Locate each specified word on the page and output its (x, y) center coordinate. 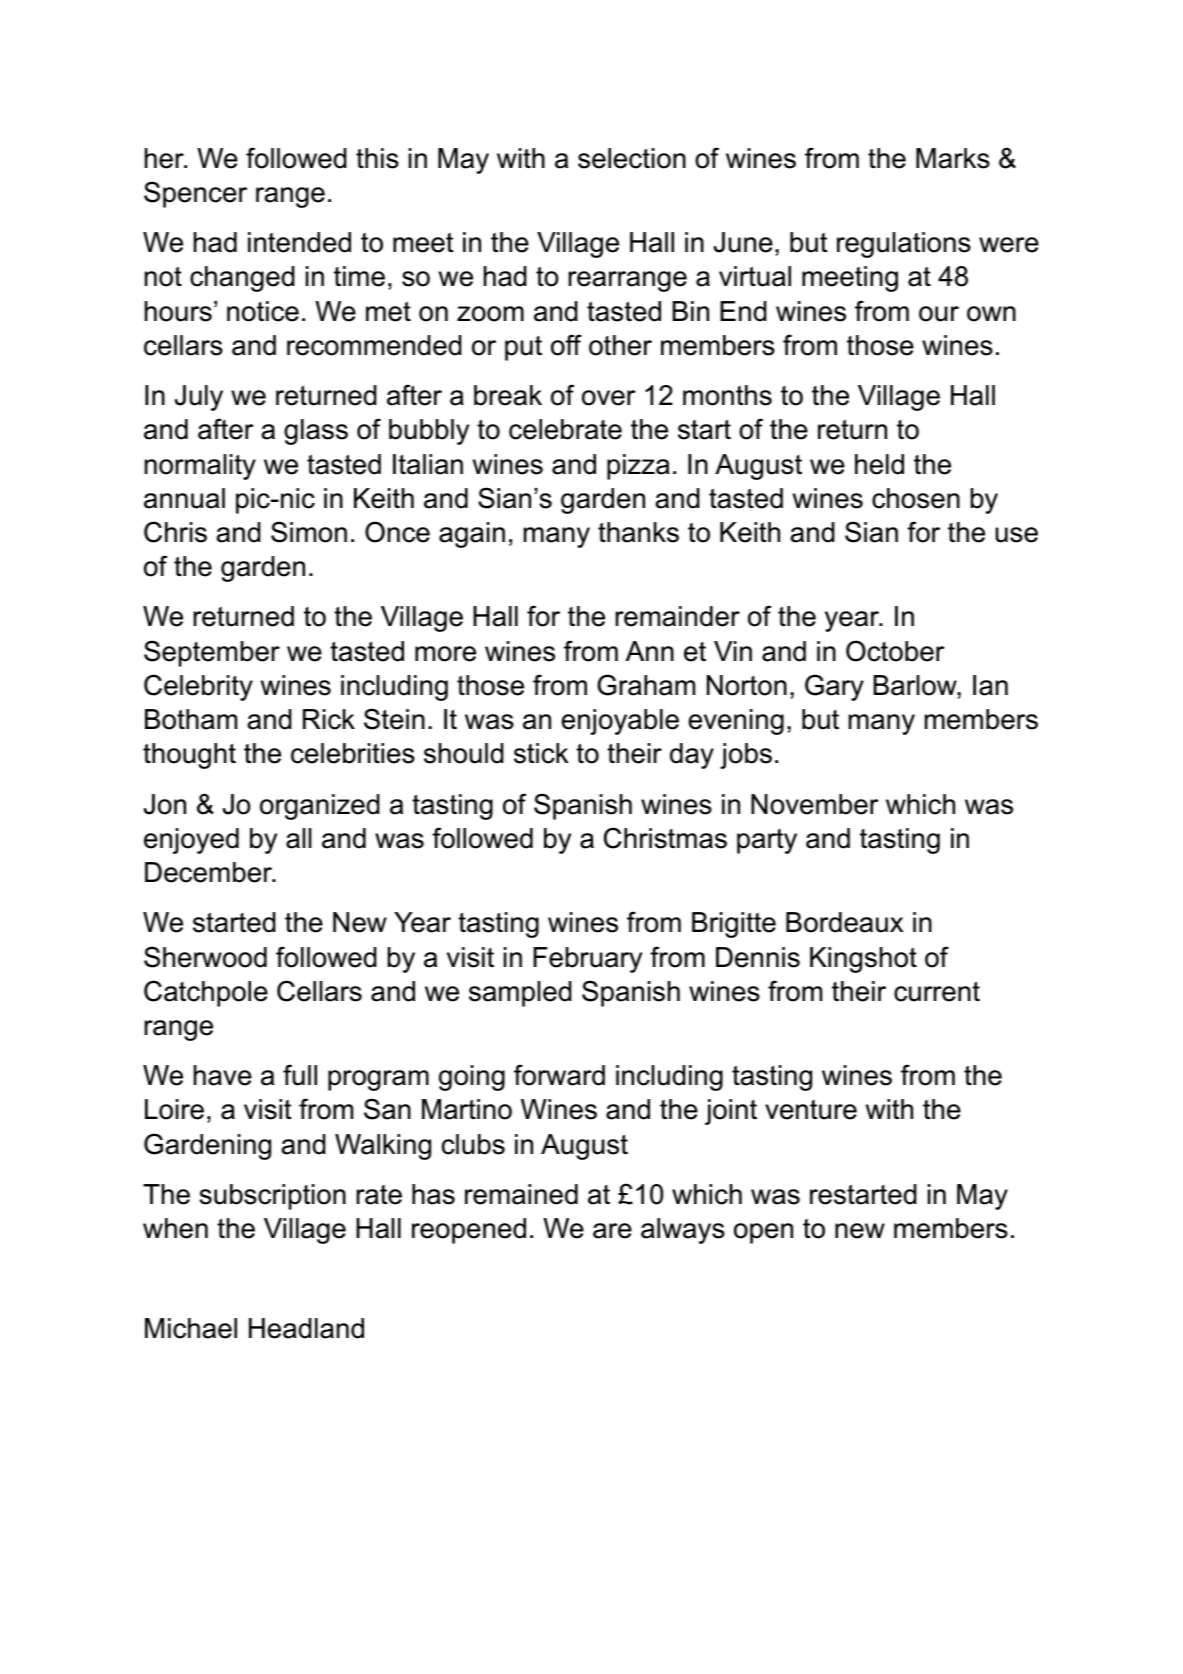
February (587, 960)
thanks (638, 532)
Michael (191, 1328)
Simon (309, 532)
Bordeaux (844, 922)
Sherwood (205, 957)
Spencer (195, 194)
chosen (916, 498)
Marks (953, 158)
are (612, 1231)
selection (632, 158)
